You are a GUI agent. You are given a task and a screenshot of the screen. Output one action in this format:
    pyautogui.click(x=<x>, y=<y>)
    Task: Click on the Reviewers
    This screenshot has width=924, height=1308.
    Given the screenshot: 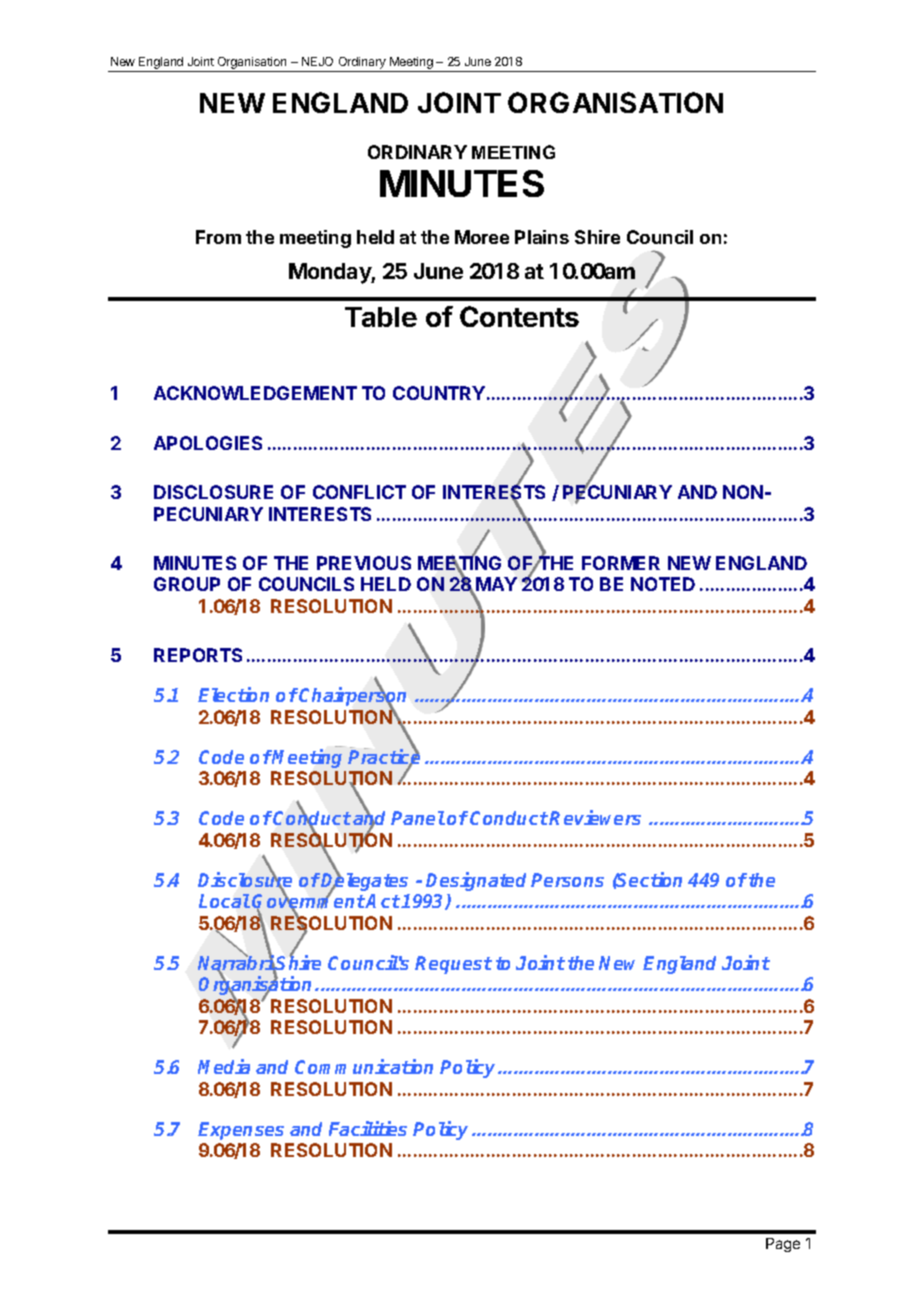 What is the action you would take?
    pyautogui.click(x=595, y=817)
